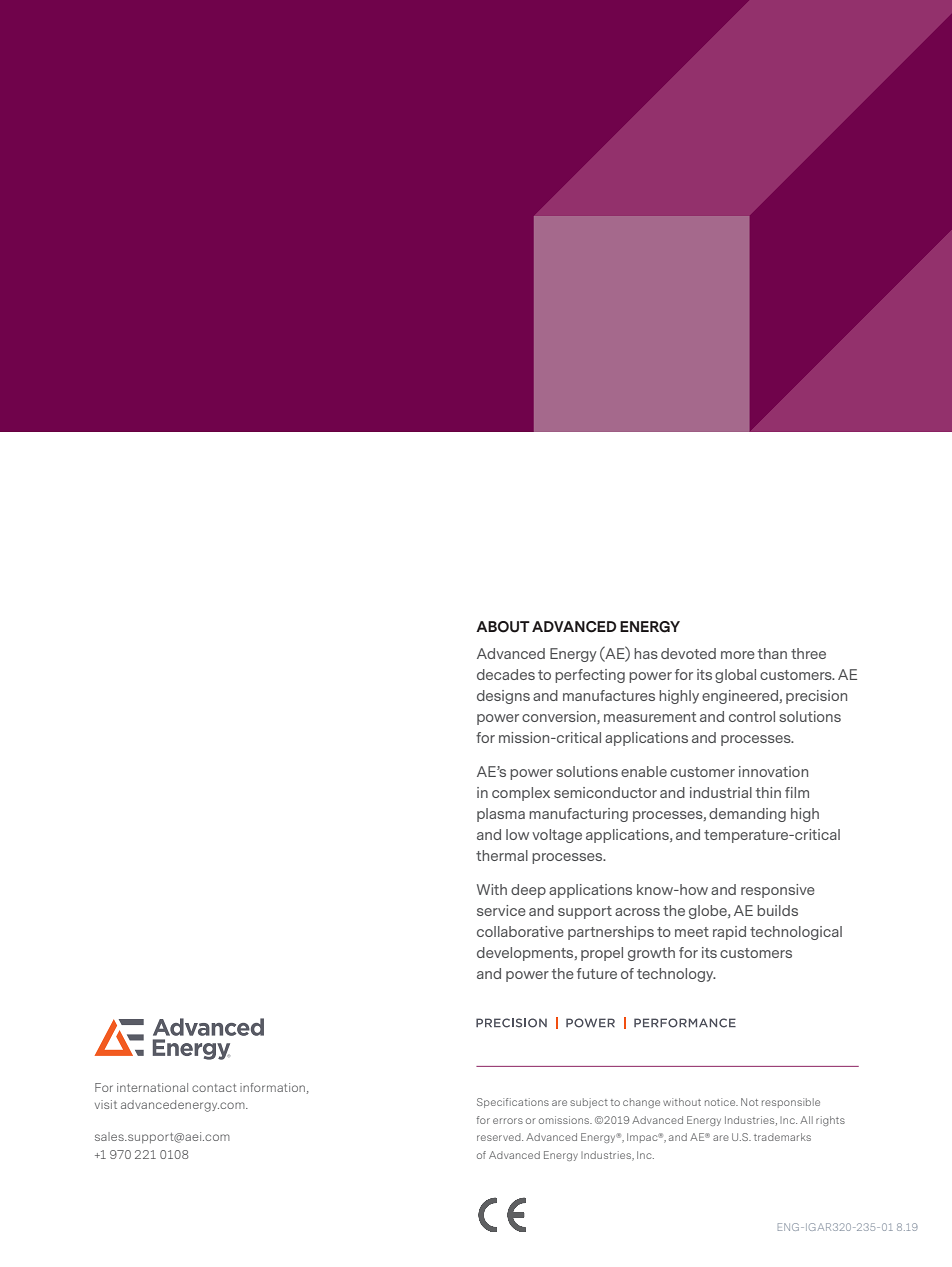 The image size is (952, 1267). I want to click on errors, so click(508, 1121).
